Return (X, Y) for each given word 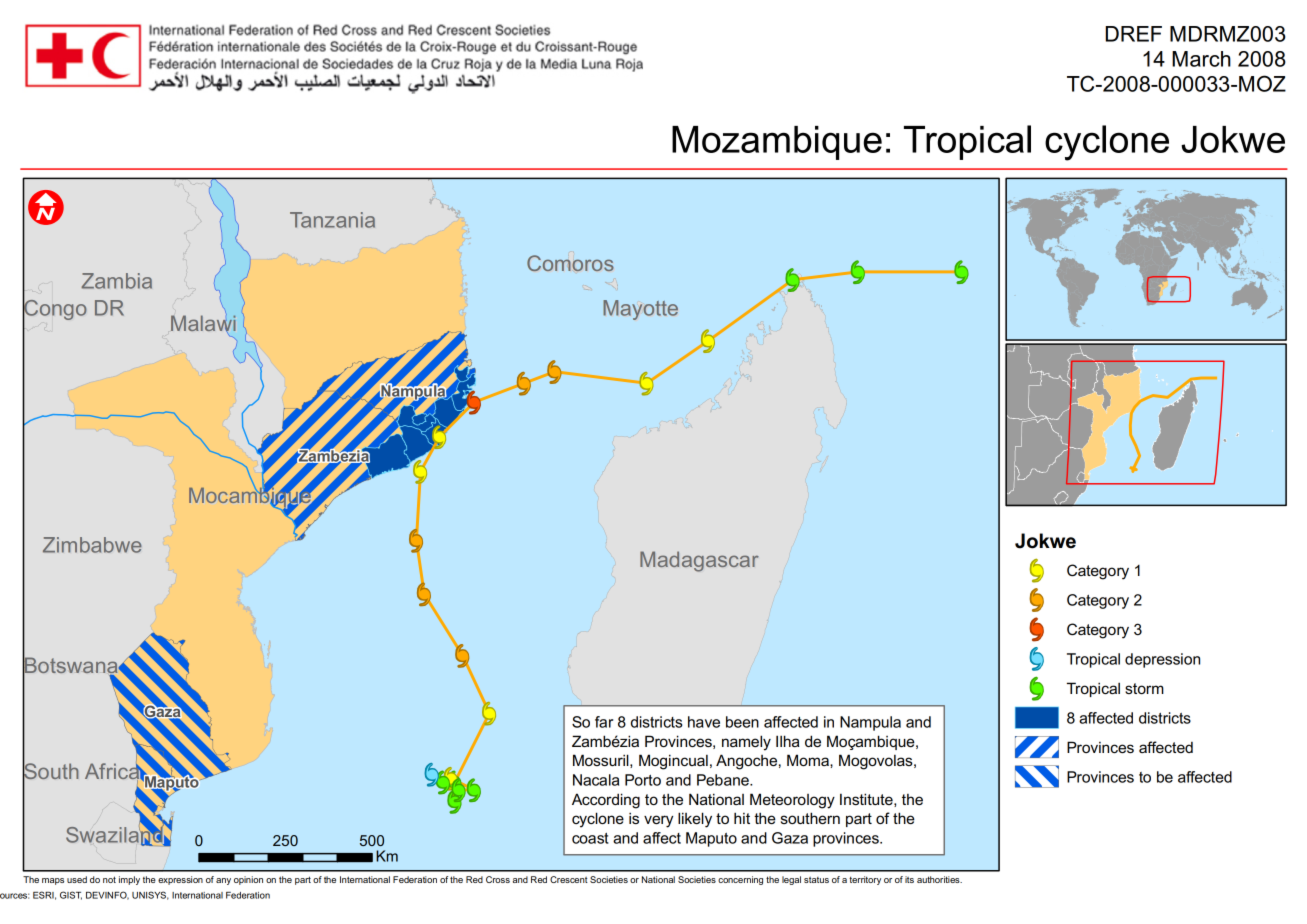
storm (1144, 688)
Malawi (203, 323)
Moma (809, 760)
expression (180, 880)
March (1201, 59)
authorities (939, 879)
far (604, 722)
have (704, 722)
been (742, 722)
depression (1162, 660)
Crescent (569, 879)
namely (746, 743)
